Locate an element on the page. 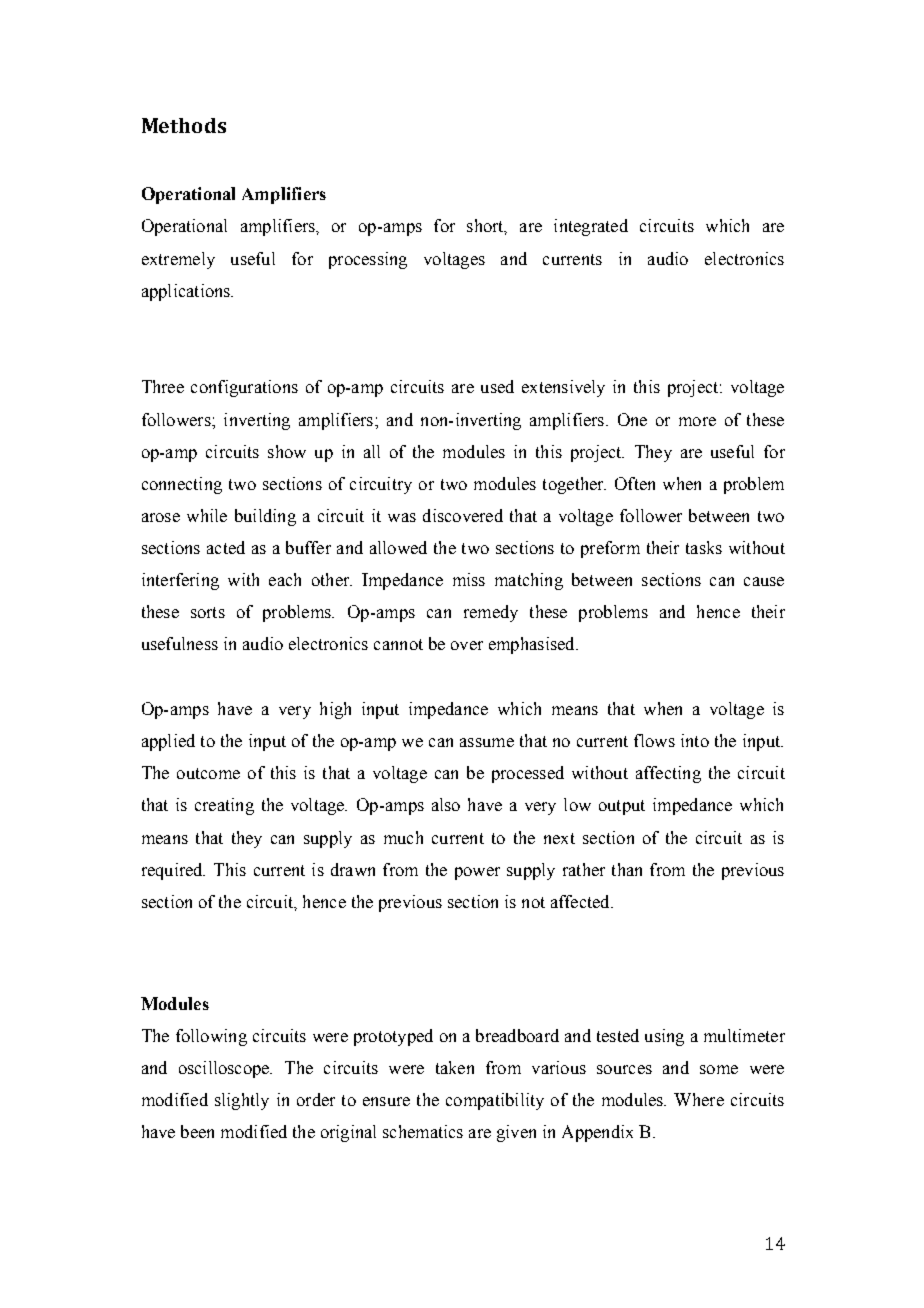 Image resolution: width=924 pixels, height=1308 pixels. extremely is located at coordinates (178, 260).
